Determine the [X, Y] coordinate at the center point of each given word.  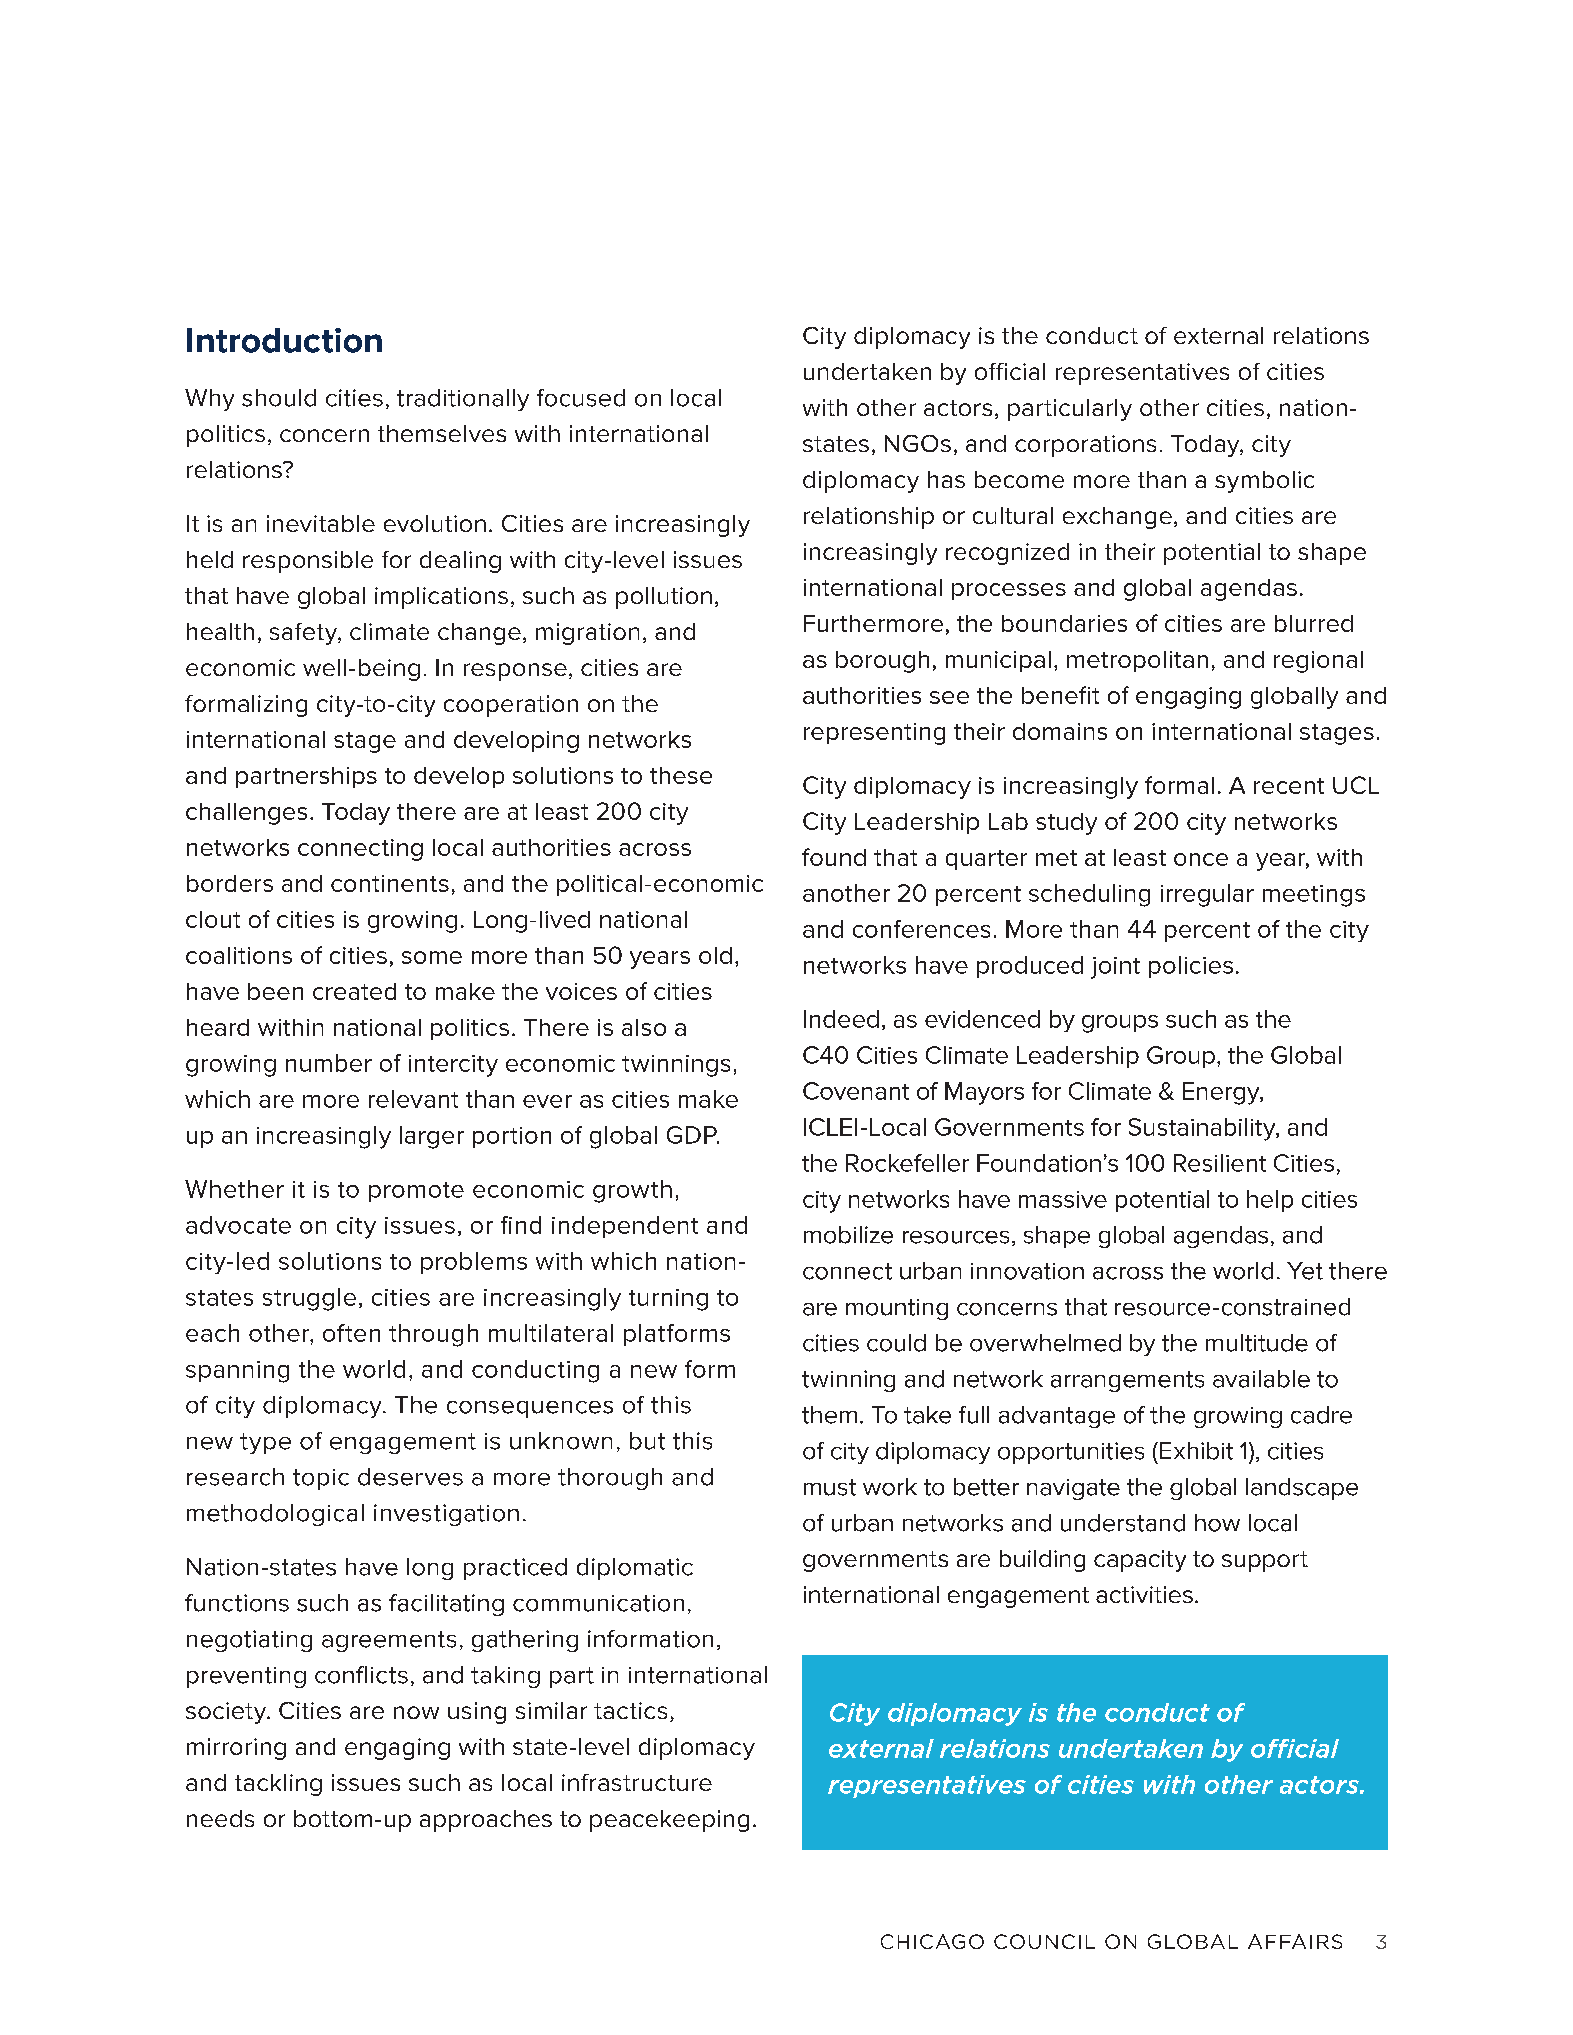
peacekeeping [669, 1821]
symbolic [1264, 482]
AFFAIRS [1295, 1941]
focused [581, 398]
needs [220, 1818]
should [279, 398]
